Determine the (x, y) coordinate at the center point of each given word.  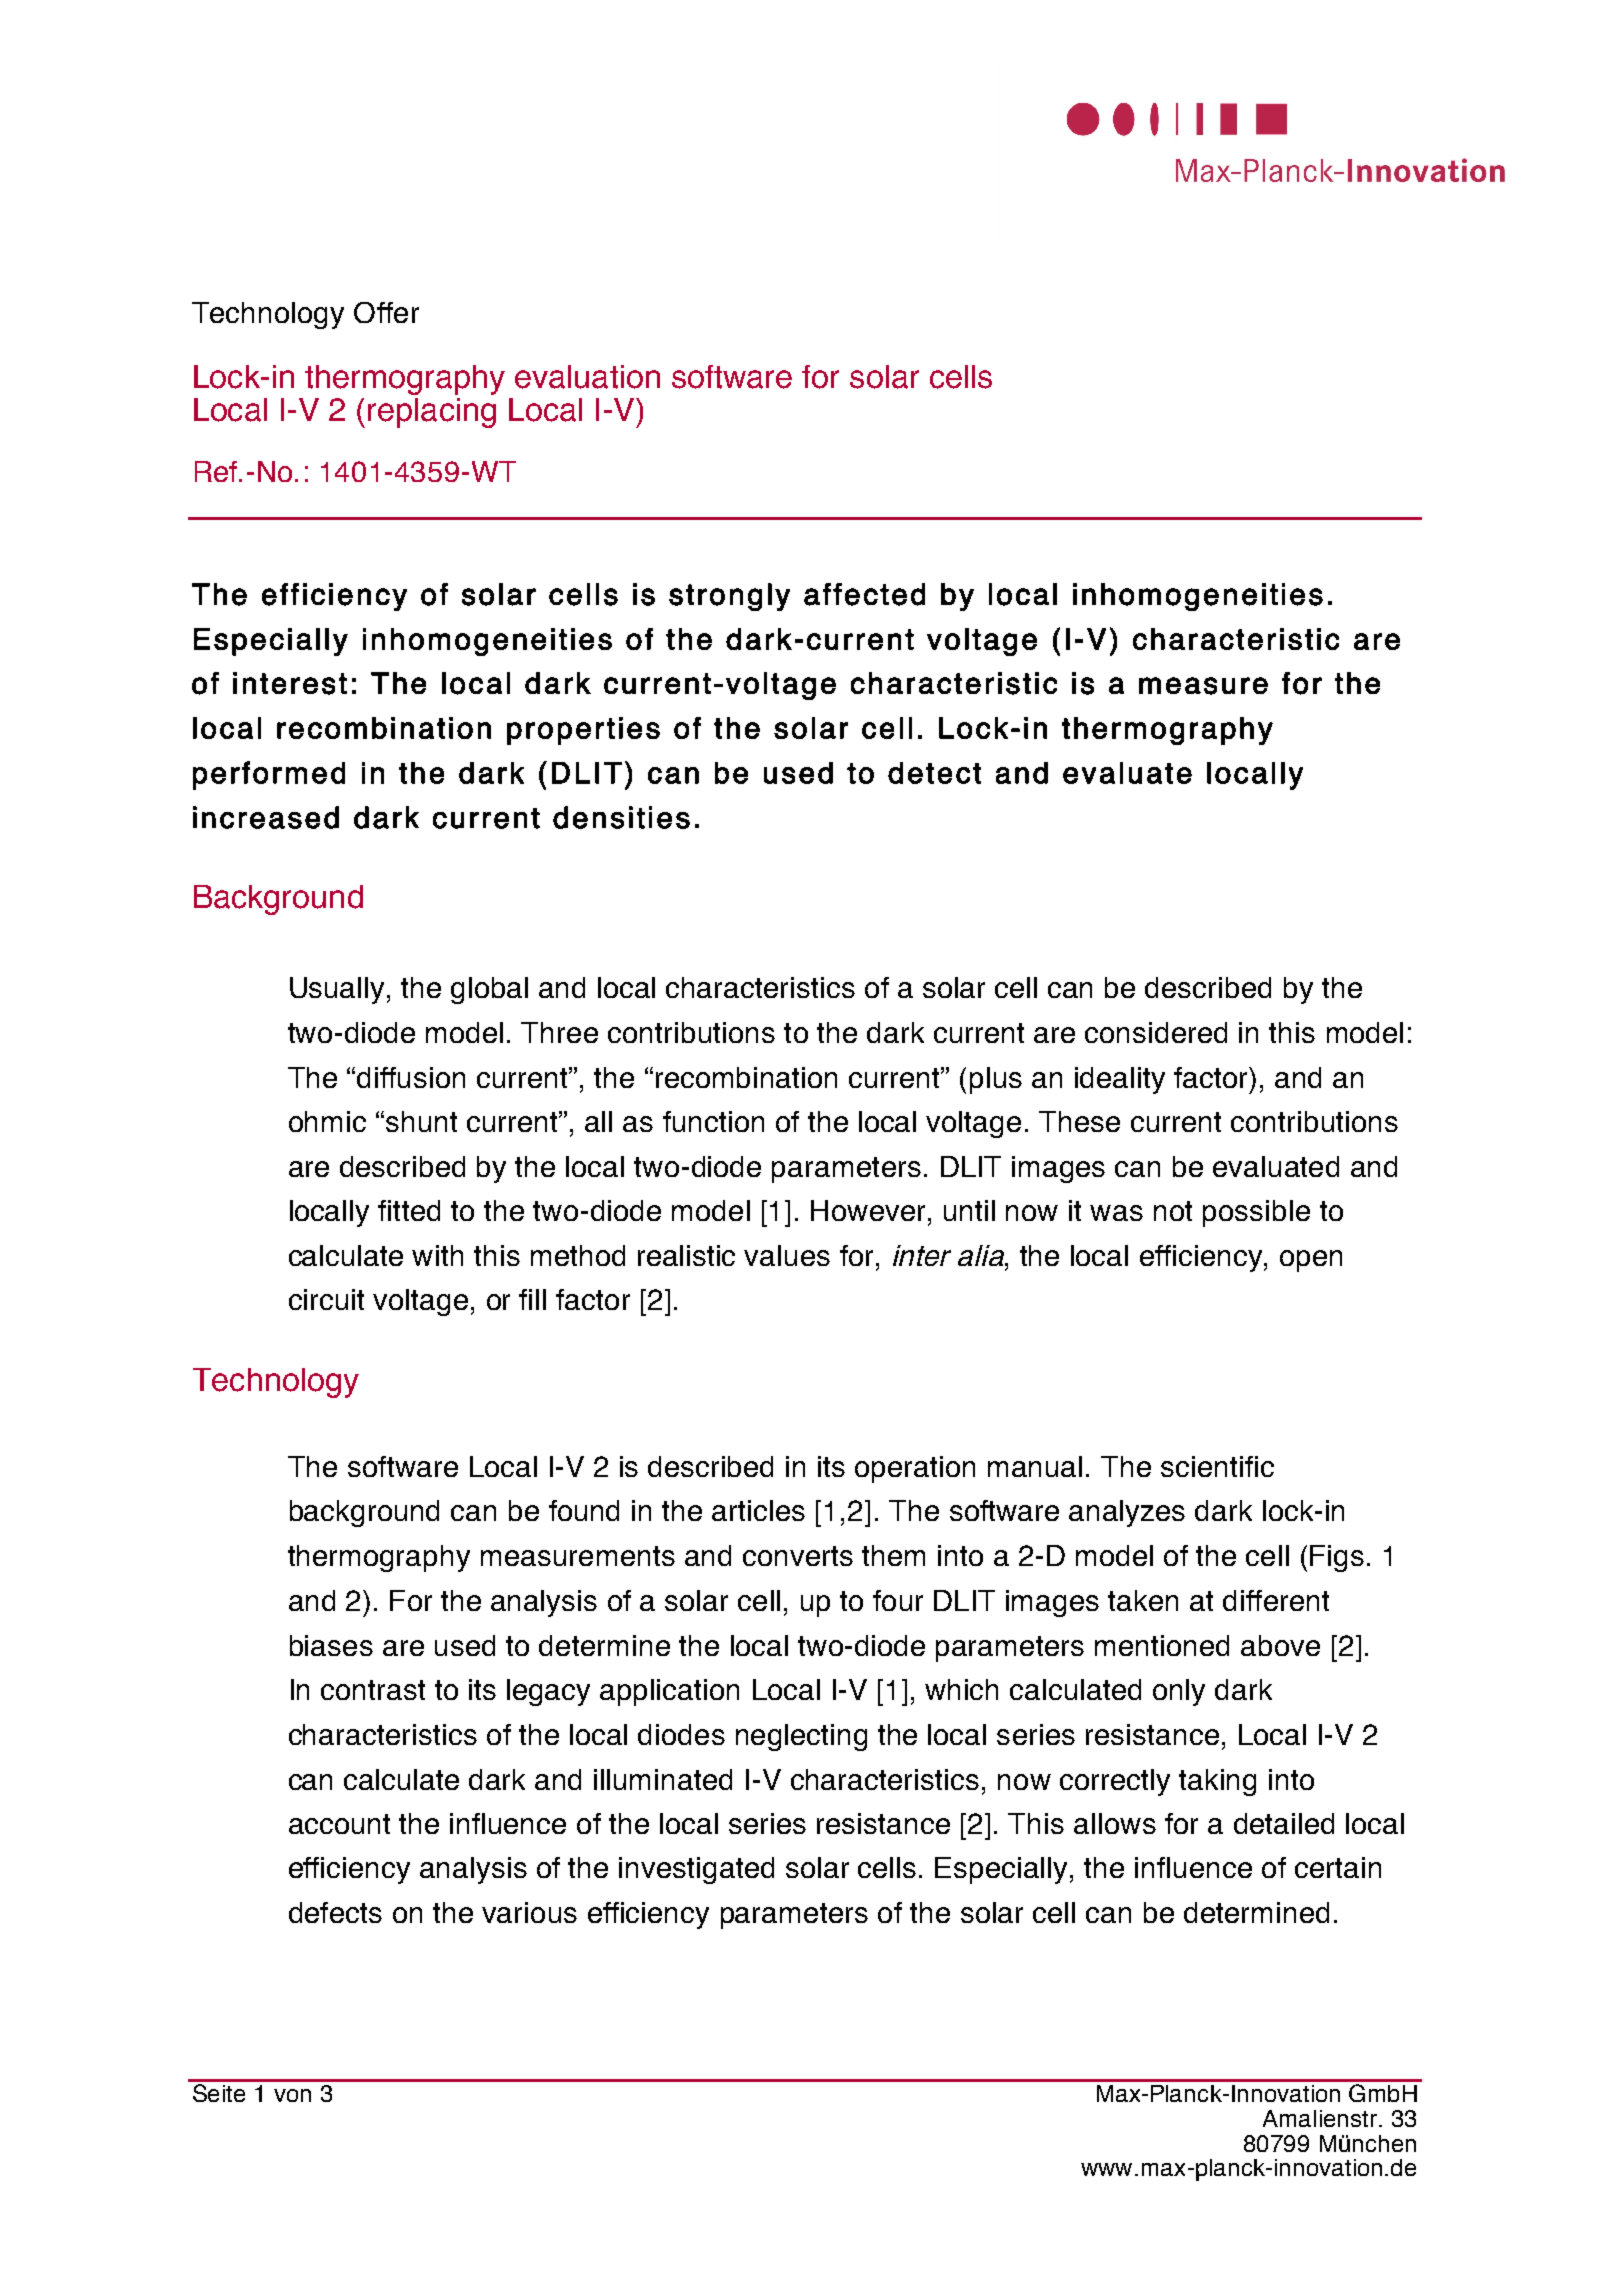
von (292, 2095)
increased (266, 817)
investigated (696, 1870)
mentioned (1162, 1645)
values (787, 1255)
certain (1338, 1867)
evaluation (587, 377)
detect (934, 773)
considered (1156, 1032)
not (1173, 1211)
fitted (409, 1210)
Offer (386, 312)
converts (798, 1556)
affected (864, 594)
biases (331, 1645)
